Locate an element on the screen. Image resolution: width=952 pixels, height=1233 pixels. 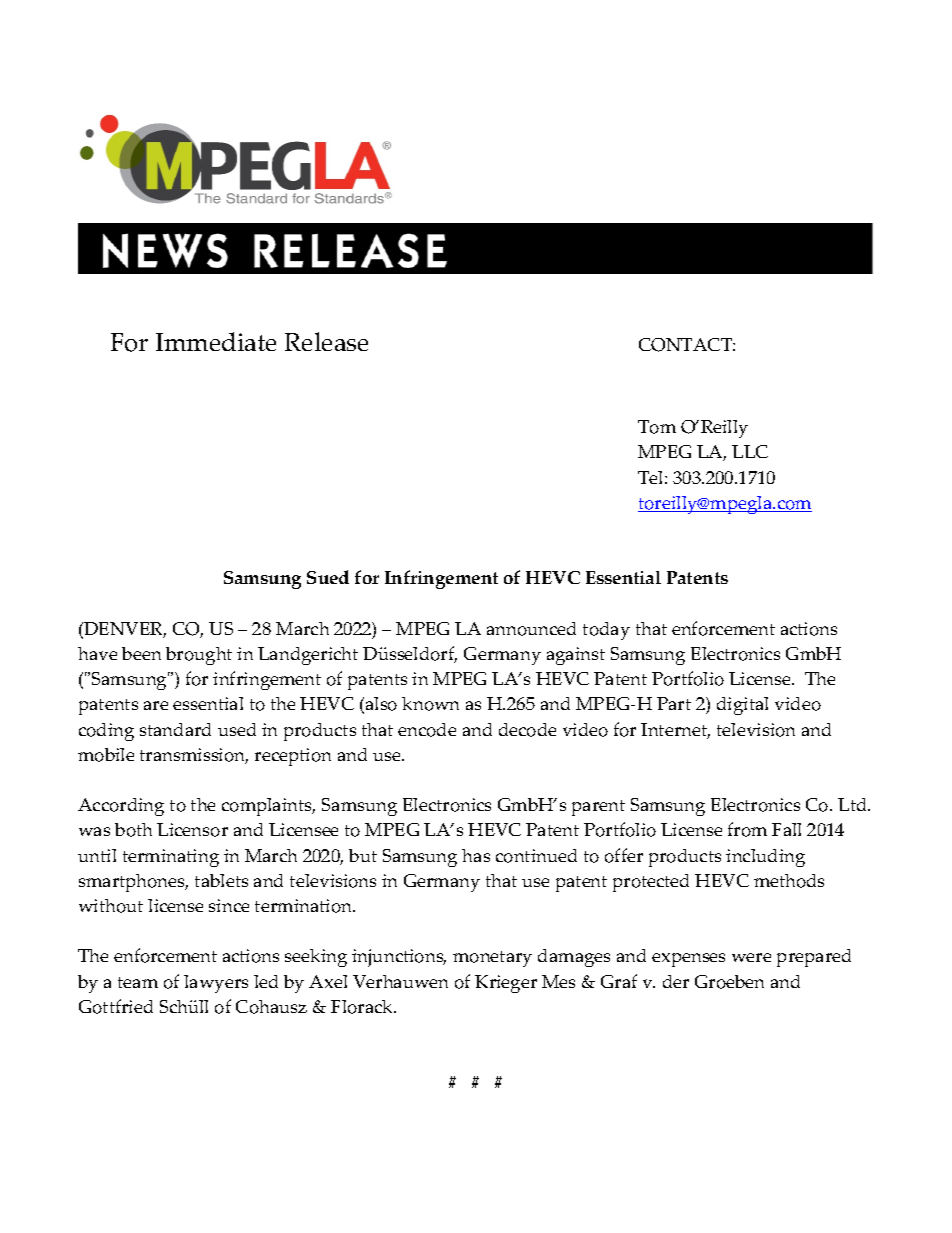
Immediate is located at coordinates (216, 341).
